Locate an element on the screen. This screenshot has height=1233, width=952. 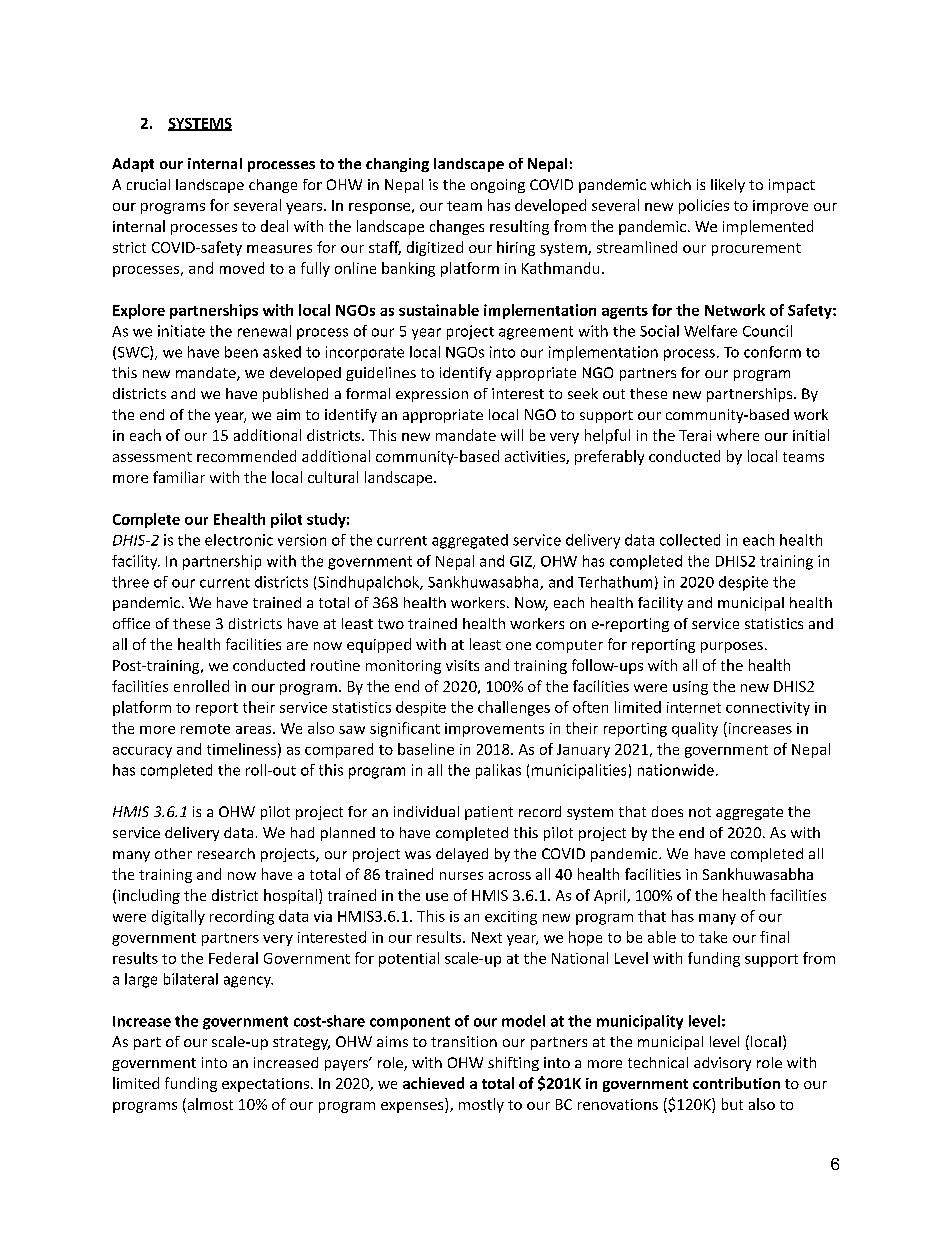
achieved is located at coordinates (433, 1083).
